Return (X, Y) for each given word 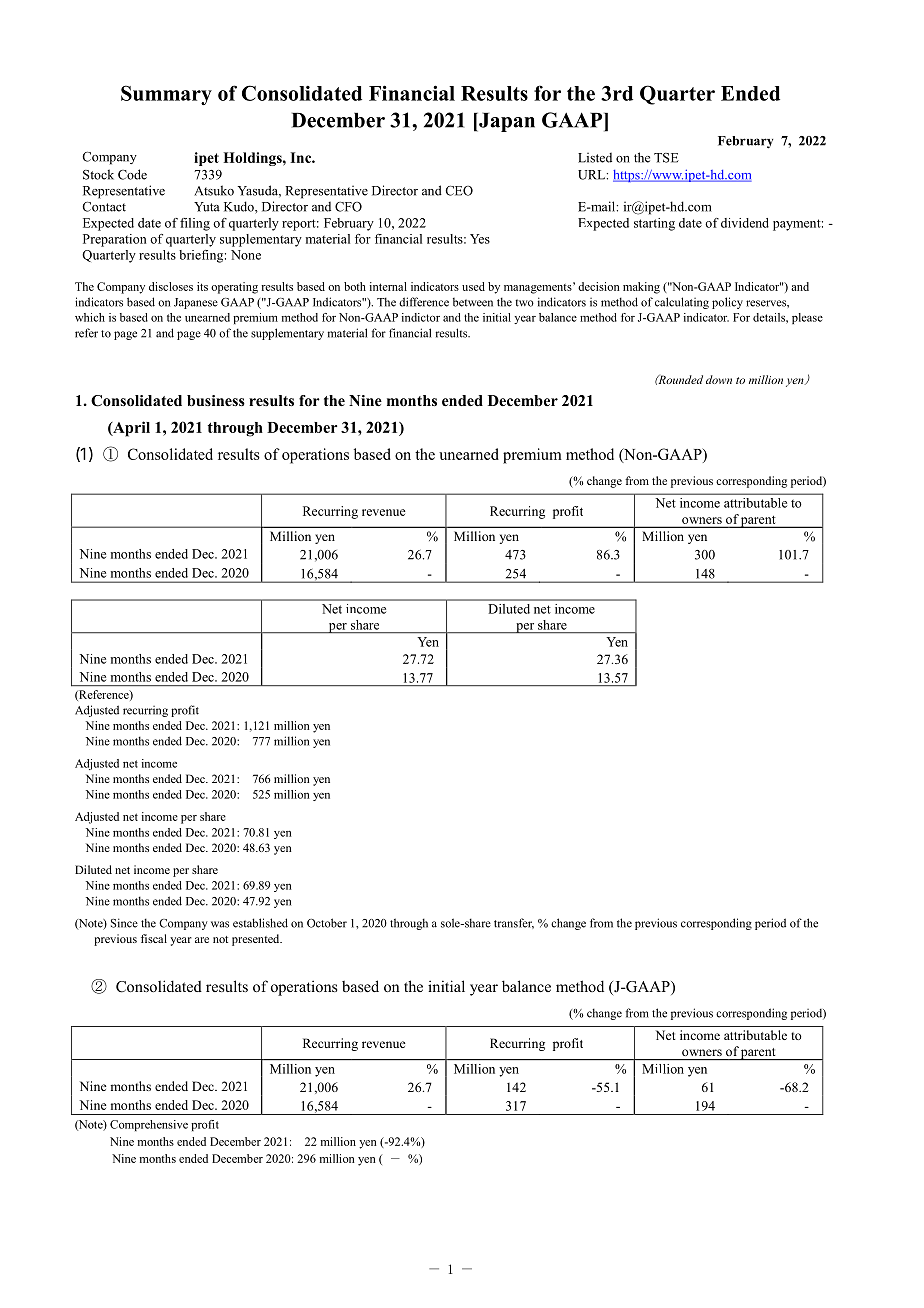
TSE (666, 158)
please (807, 318)
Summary (166, 95)
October (327, 923)
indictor (421, 317)
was (220, 924)
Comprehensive (149, 1125)
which (90, 317)
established (260, 923)
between (473, 302)
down (719, 379)
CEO (459, 191)
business (216, 400)
